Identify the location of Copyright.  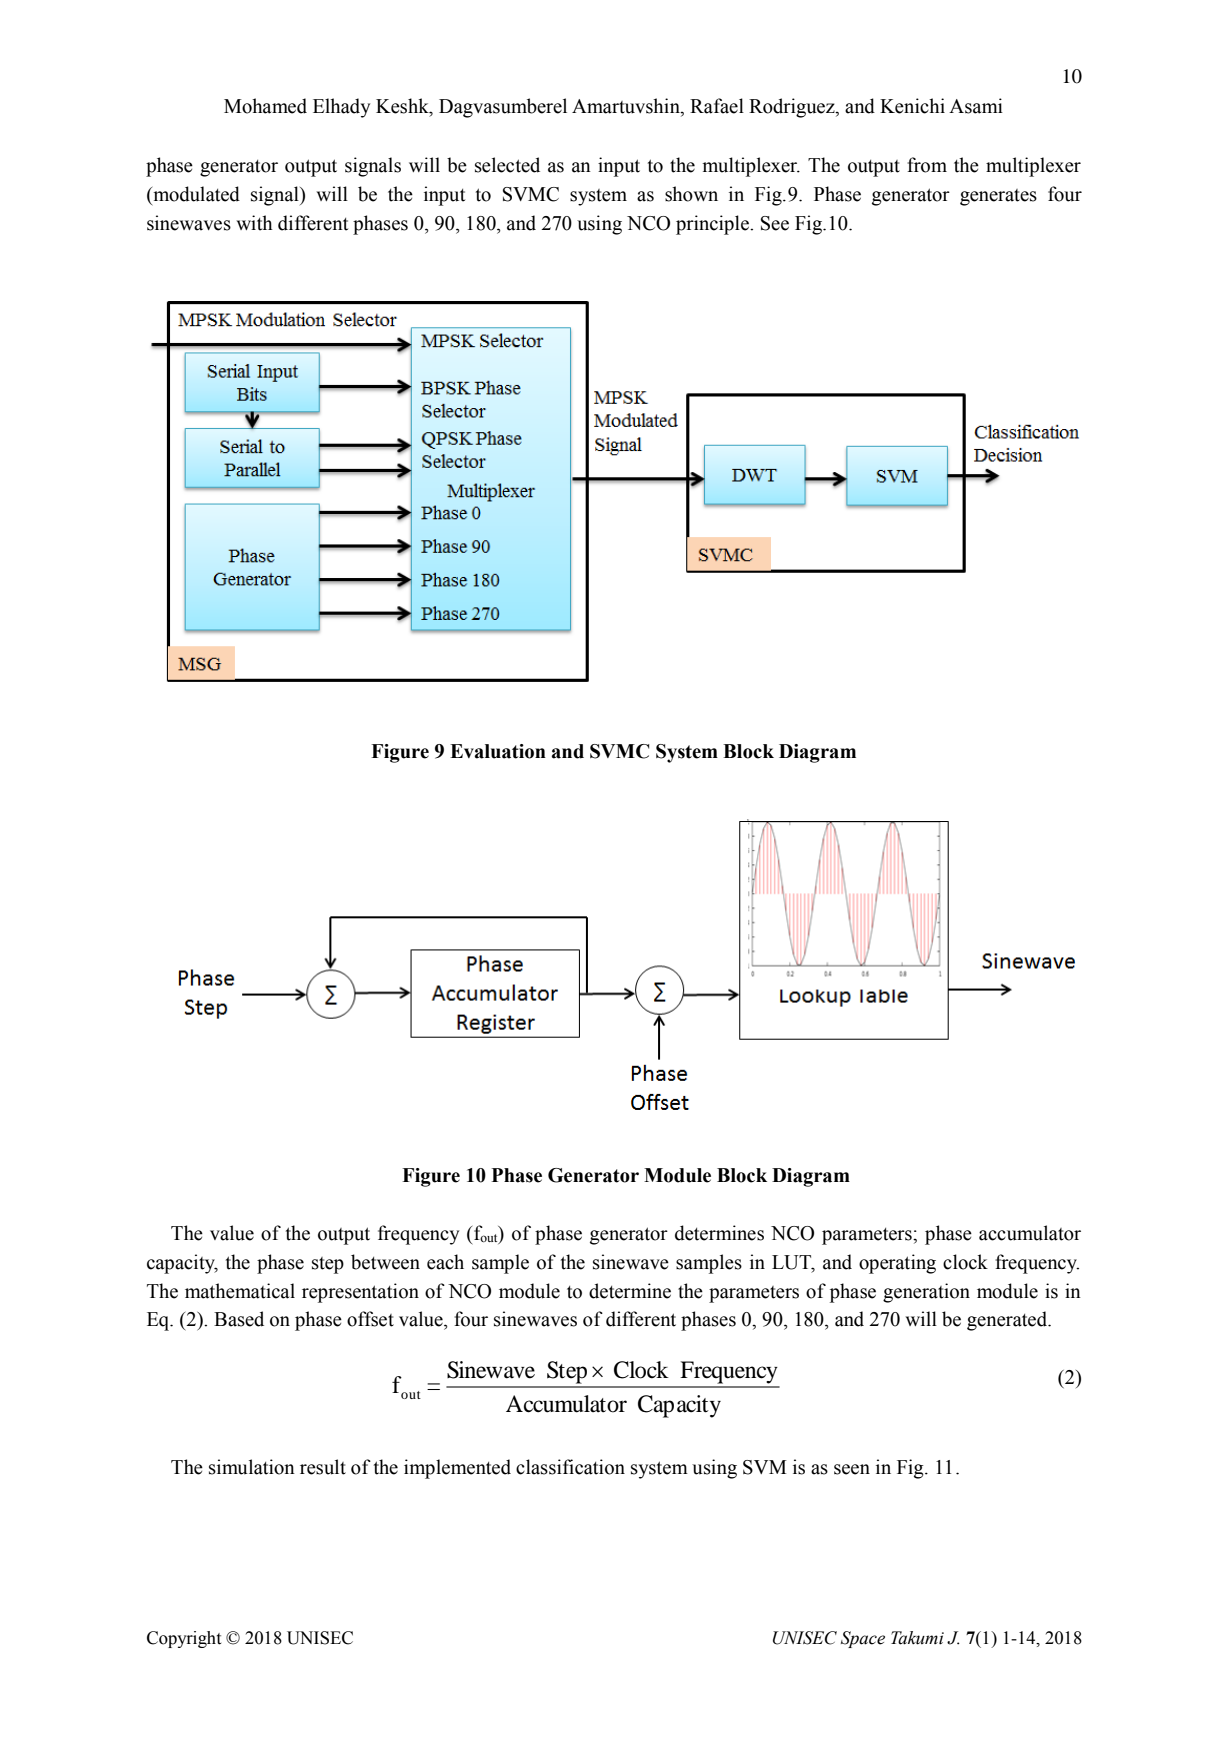
(184, 1639).
